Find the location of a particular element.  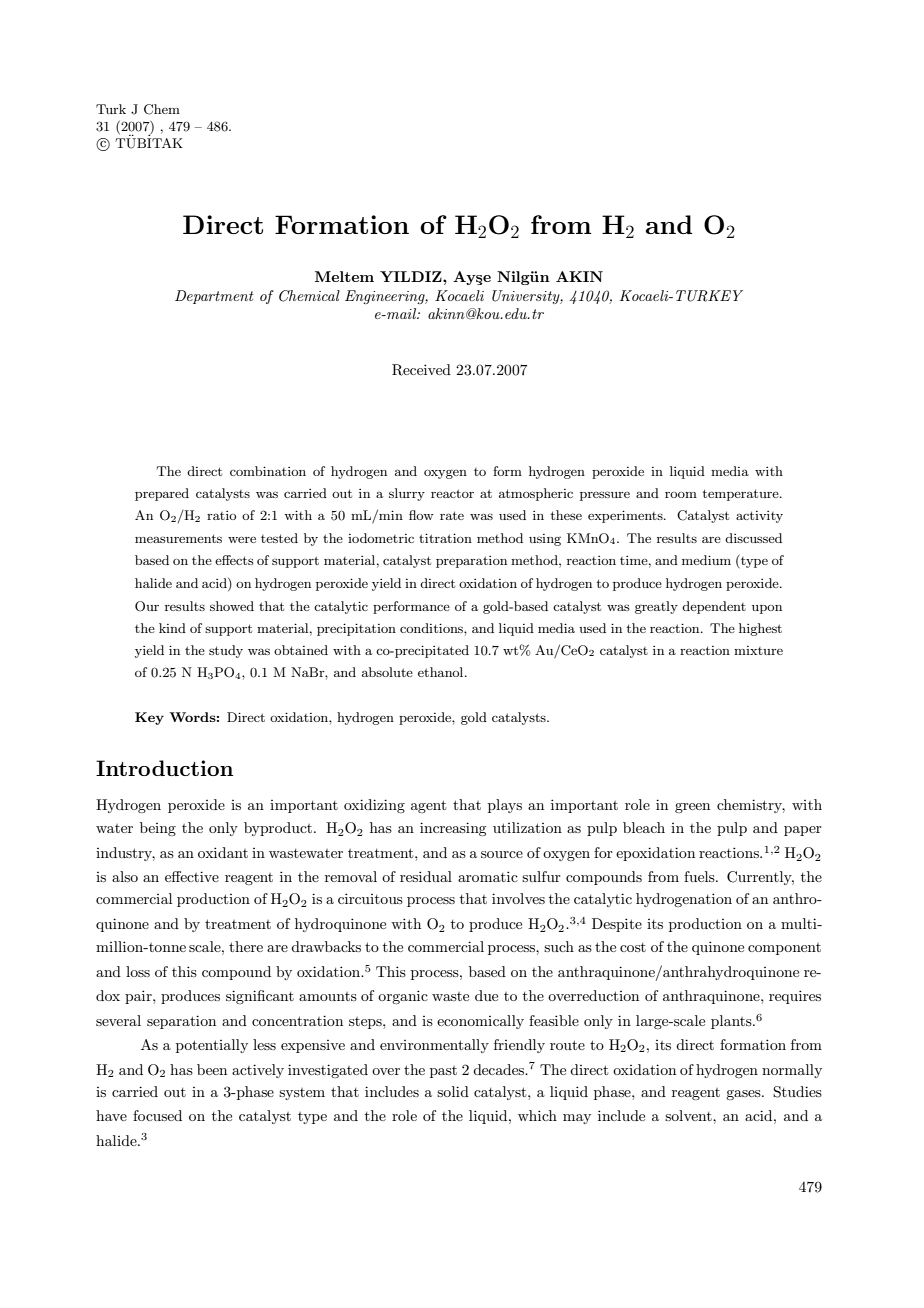

rate is located at coordinates (452, 515).
